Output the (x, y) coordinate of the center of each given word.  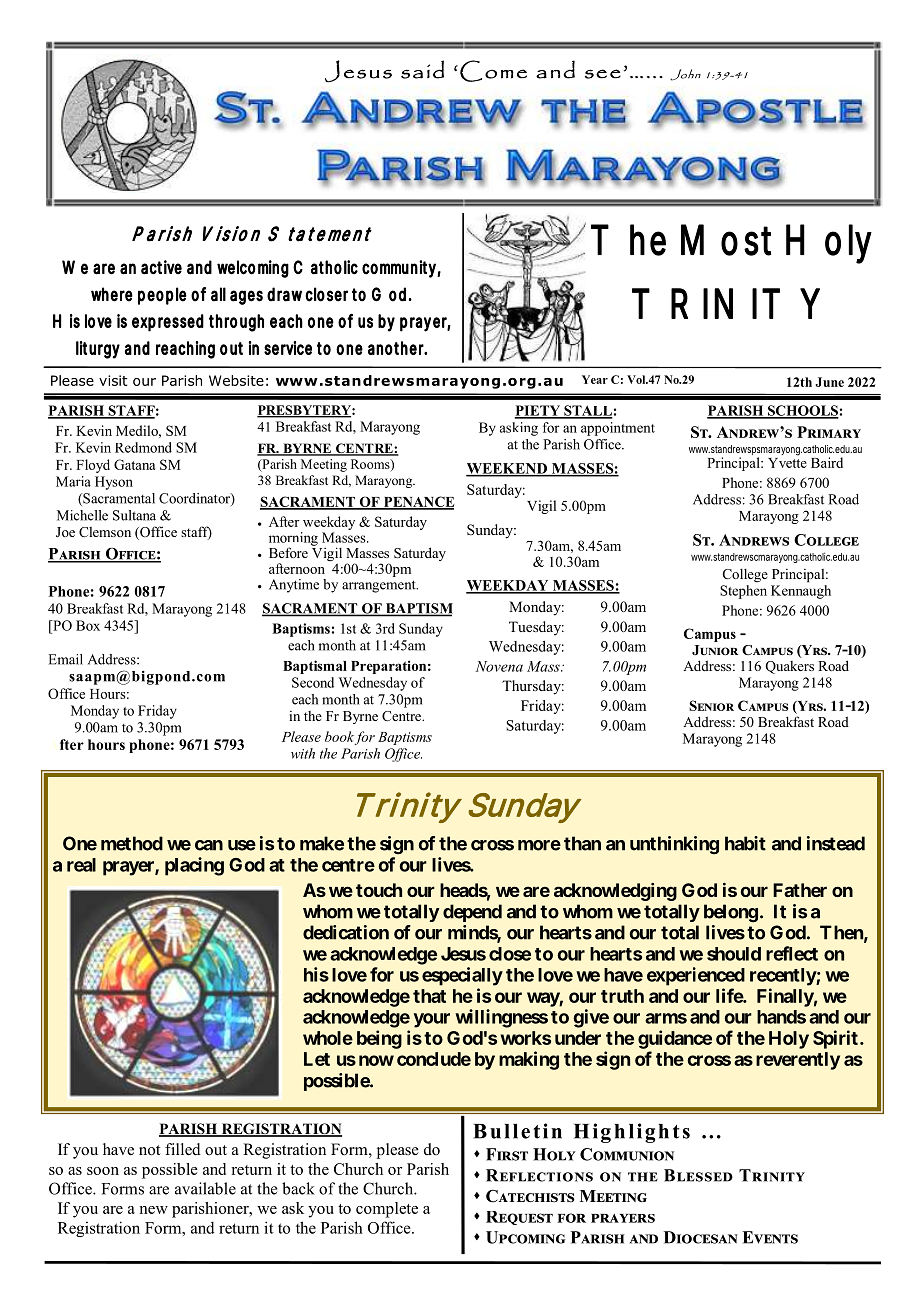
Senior (711, 705)
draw (286, 294)
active (161, 267)
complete (387, 1210)
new (153, 1210)
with (303, 753)
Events (770, 1237)
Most (726, 240)
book (339, 736)
